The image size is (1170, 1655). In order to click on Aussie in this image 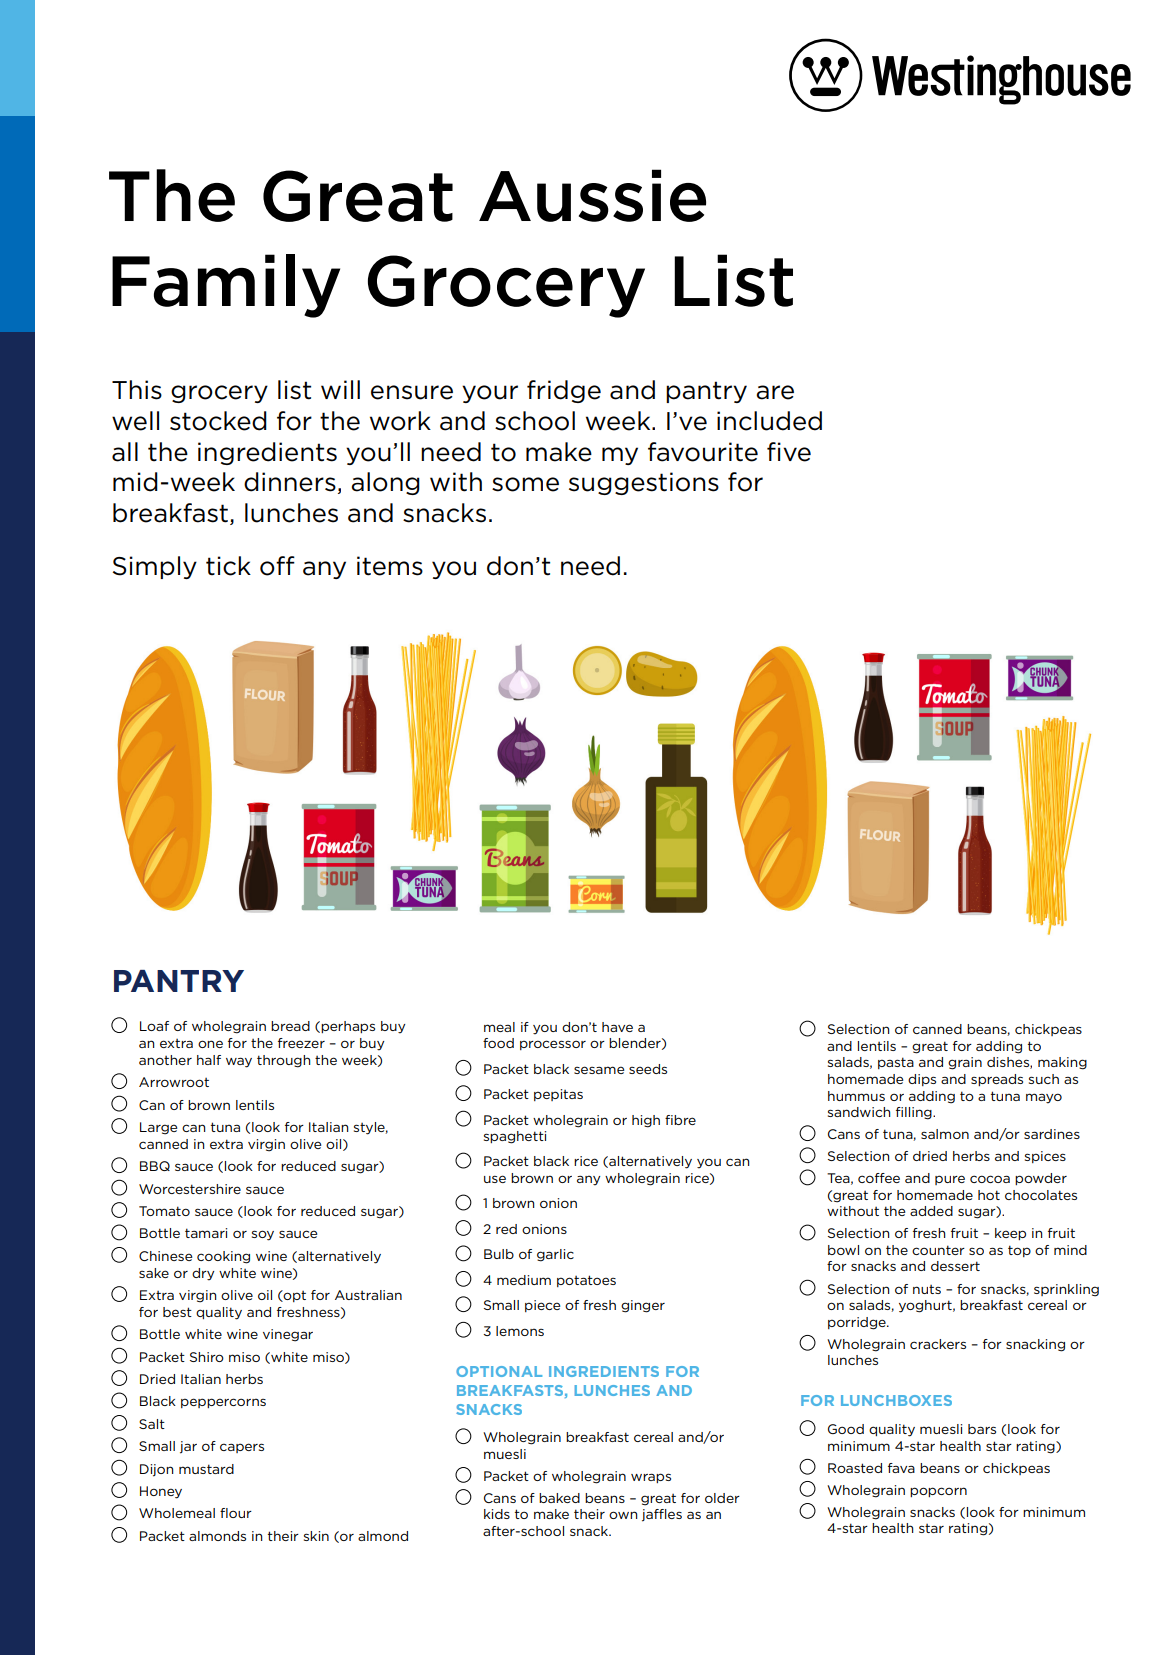, I will do `click(592, 195)`.
